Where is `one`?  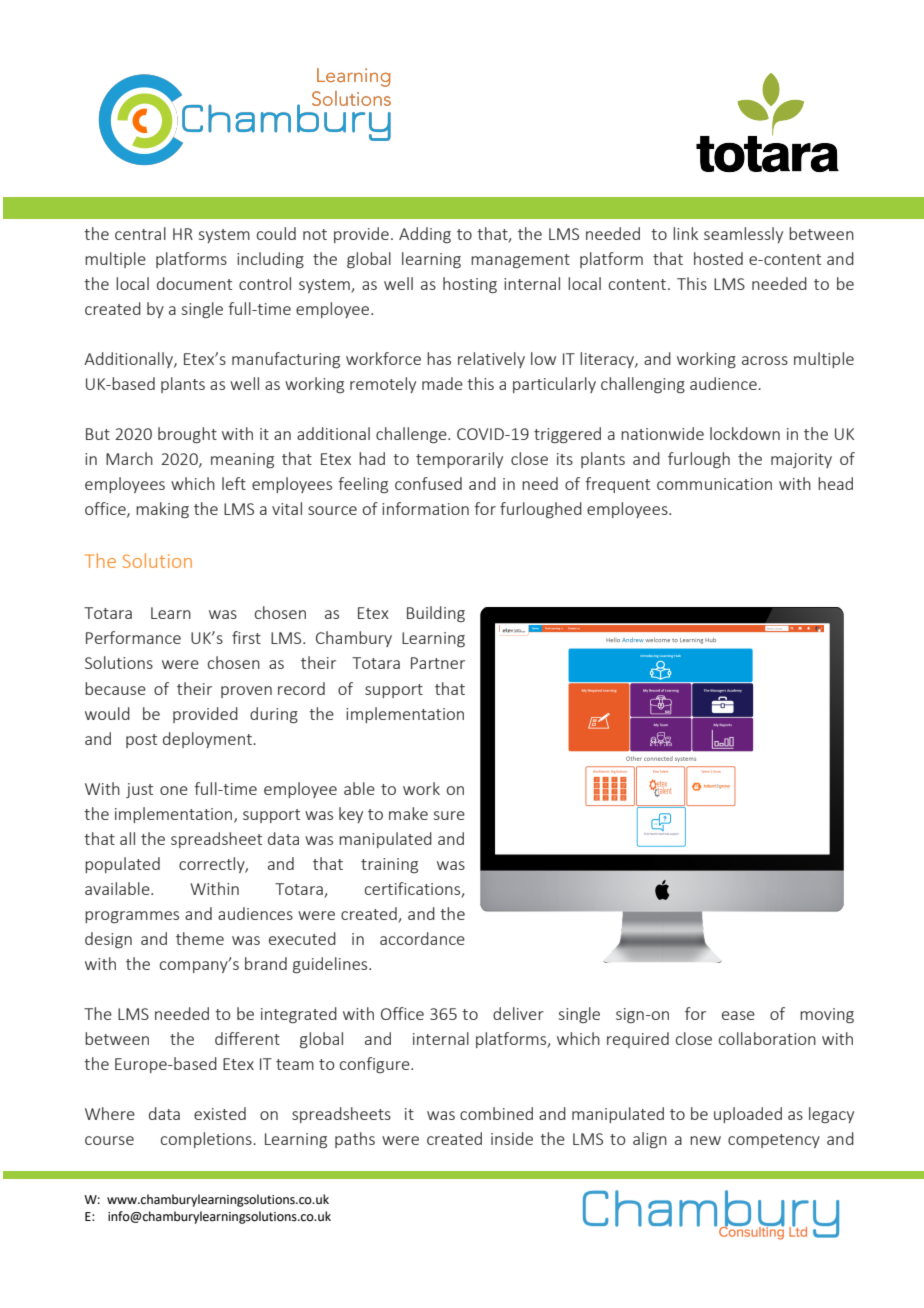 one is located at coordinates (174, 790).
